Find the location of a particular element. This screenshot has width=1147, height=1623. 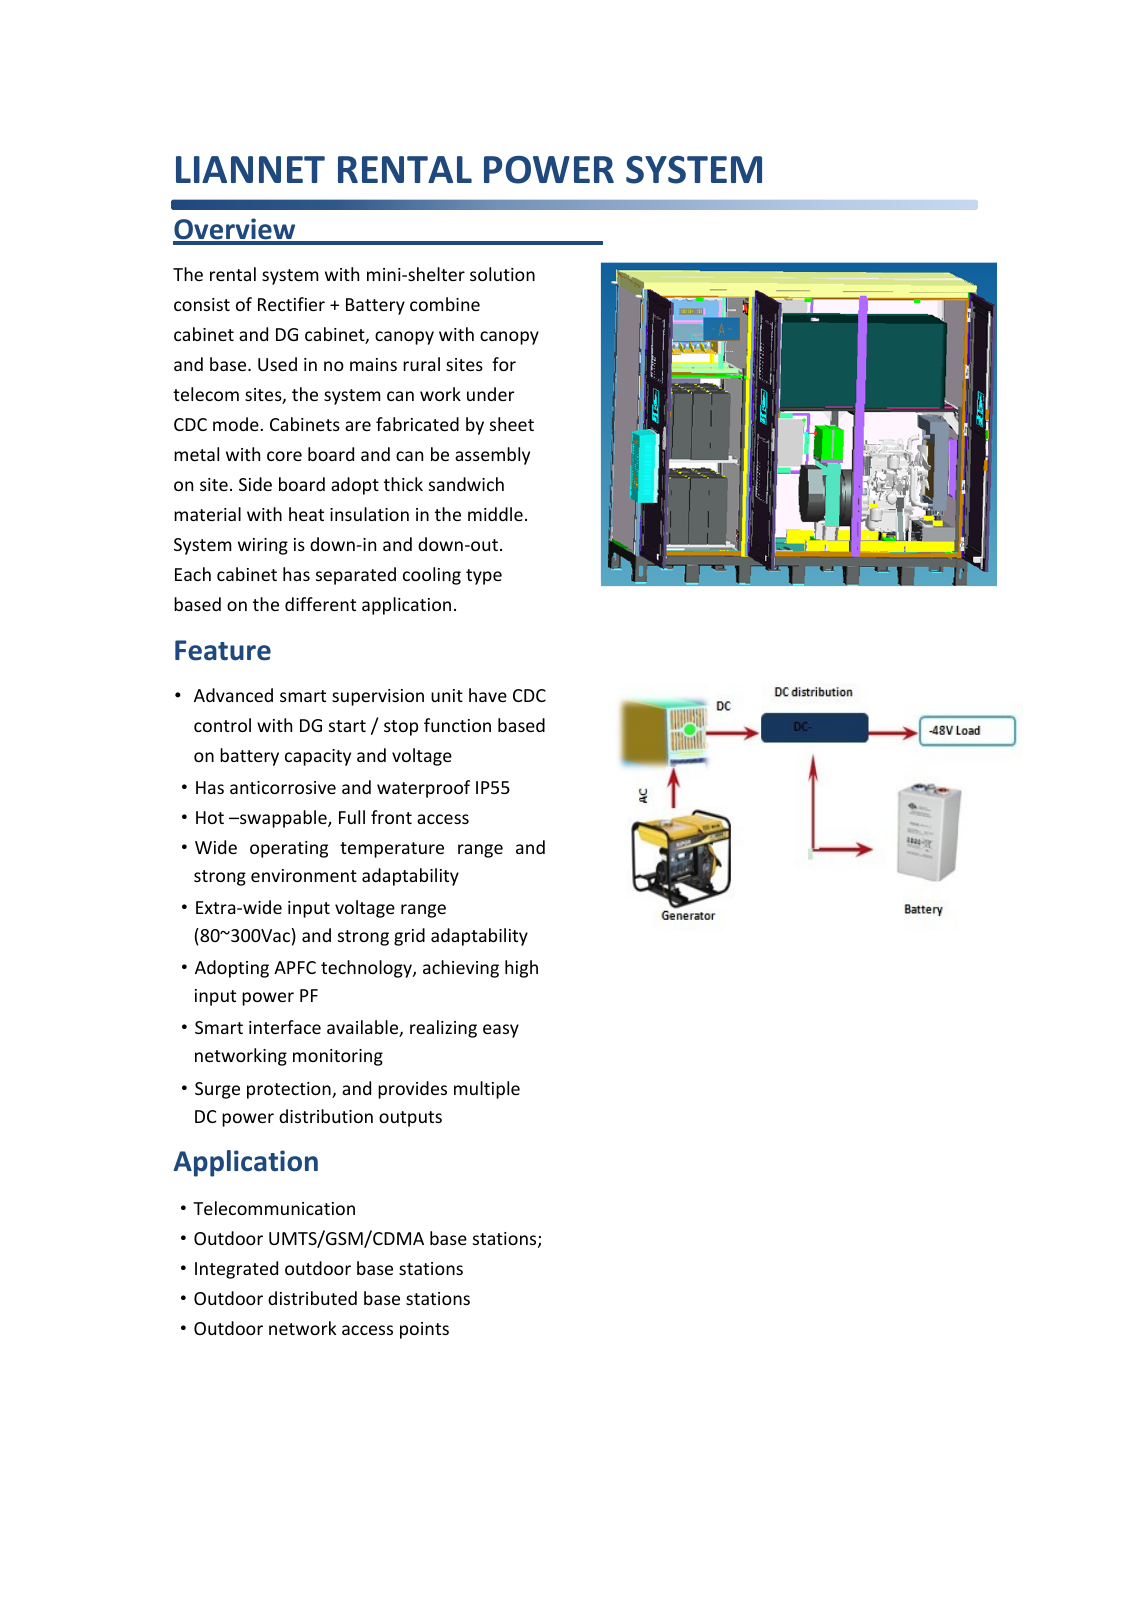

protection is located at coordinates (290, 1090).
